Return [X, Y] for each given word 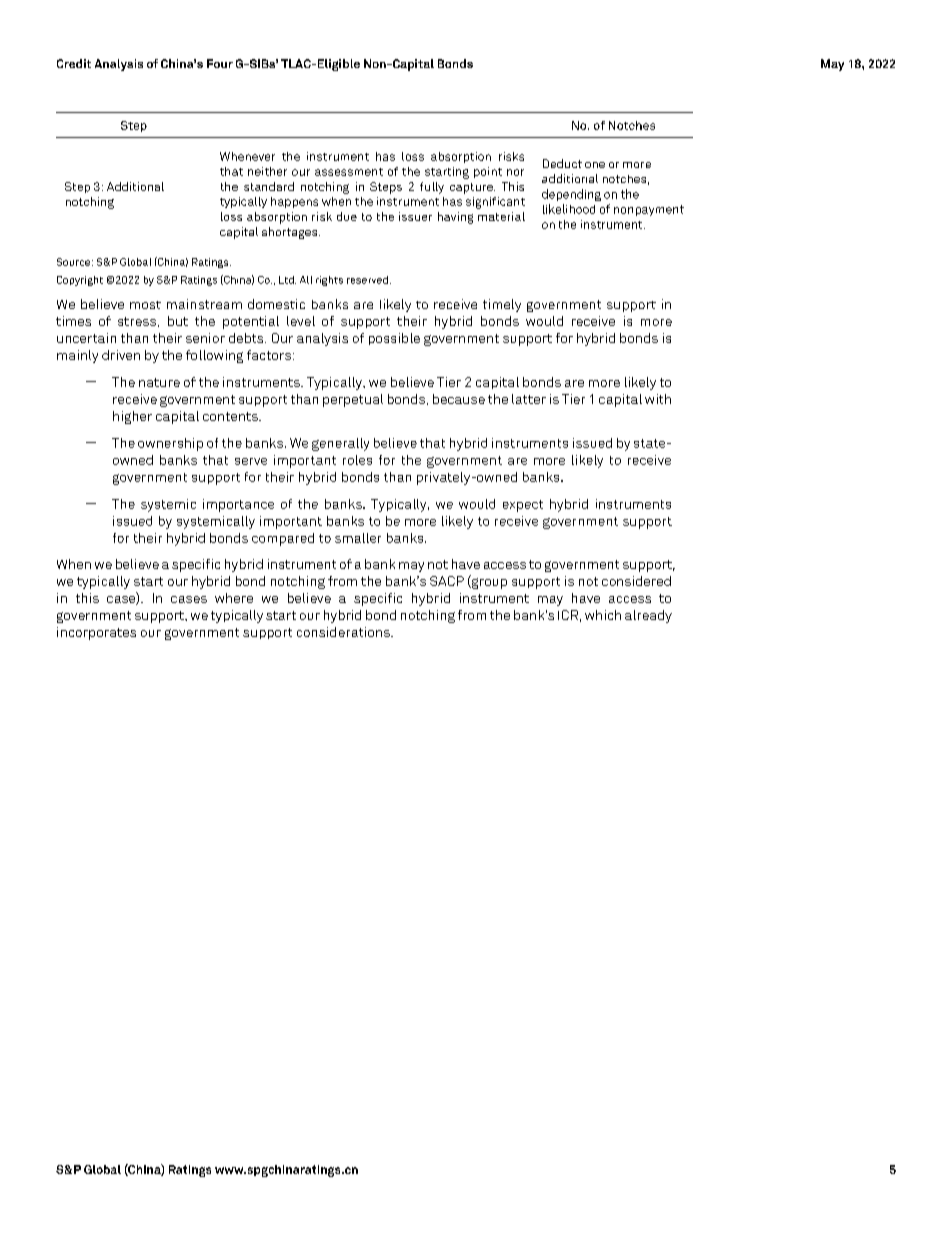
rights [329, 281]
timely [502, 305]
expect [523, 506]
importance [238, 505]
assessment [349, 172]
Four [220, 63]
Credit [74, 63]
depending [571, 195]
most [145, 305]
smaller [358, 538]
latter [529, 399]
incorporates [96, 633]
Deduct [562, 163]
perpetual [353, 400]
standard [269, 186]
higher [132, 417]
